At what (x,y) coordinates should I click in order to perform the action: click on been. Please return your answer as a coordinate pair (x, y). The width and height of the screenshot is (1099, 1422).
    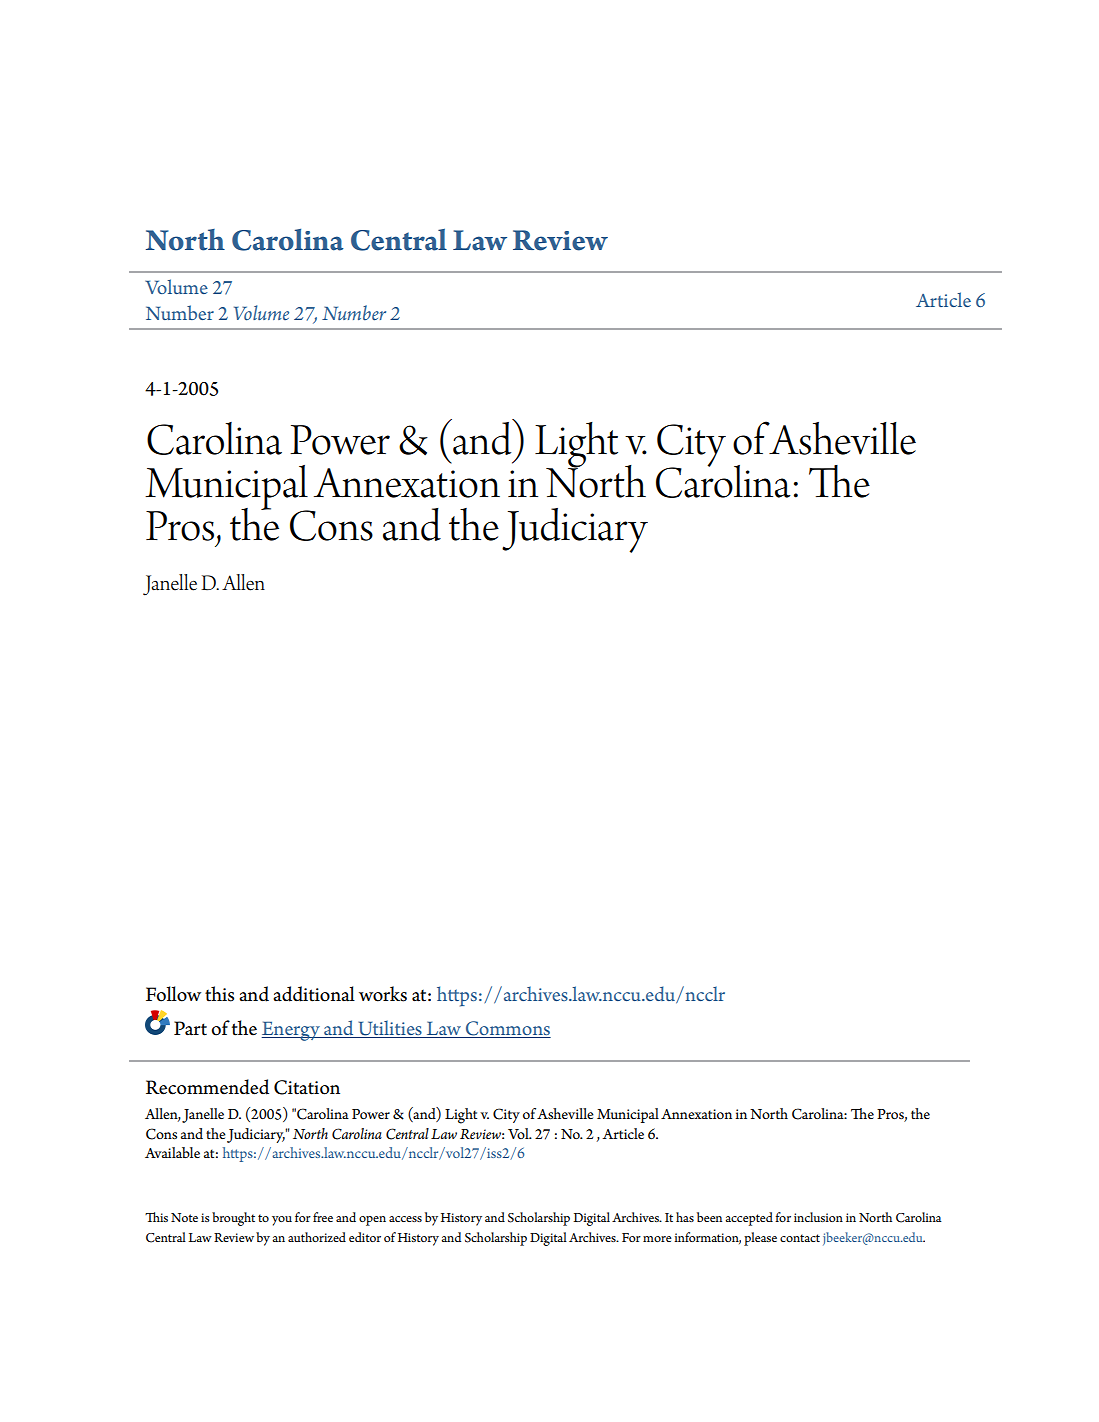
    Looking at the image, I should click on (709, 1217).
